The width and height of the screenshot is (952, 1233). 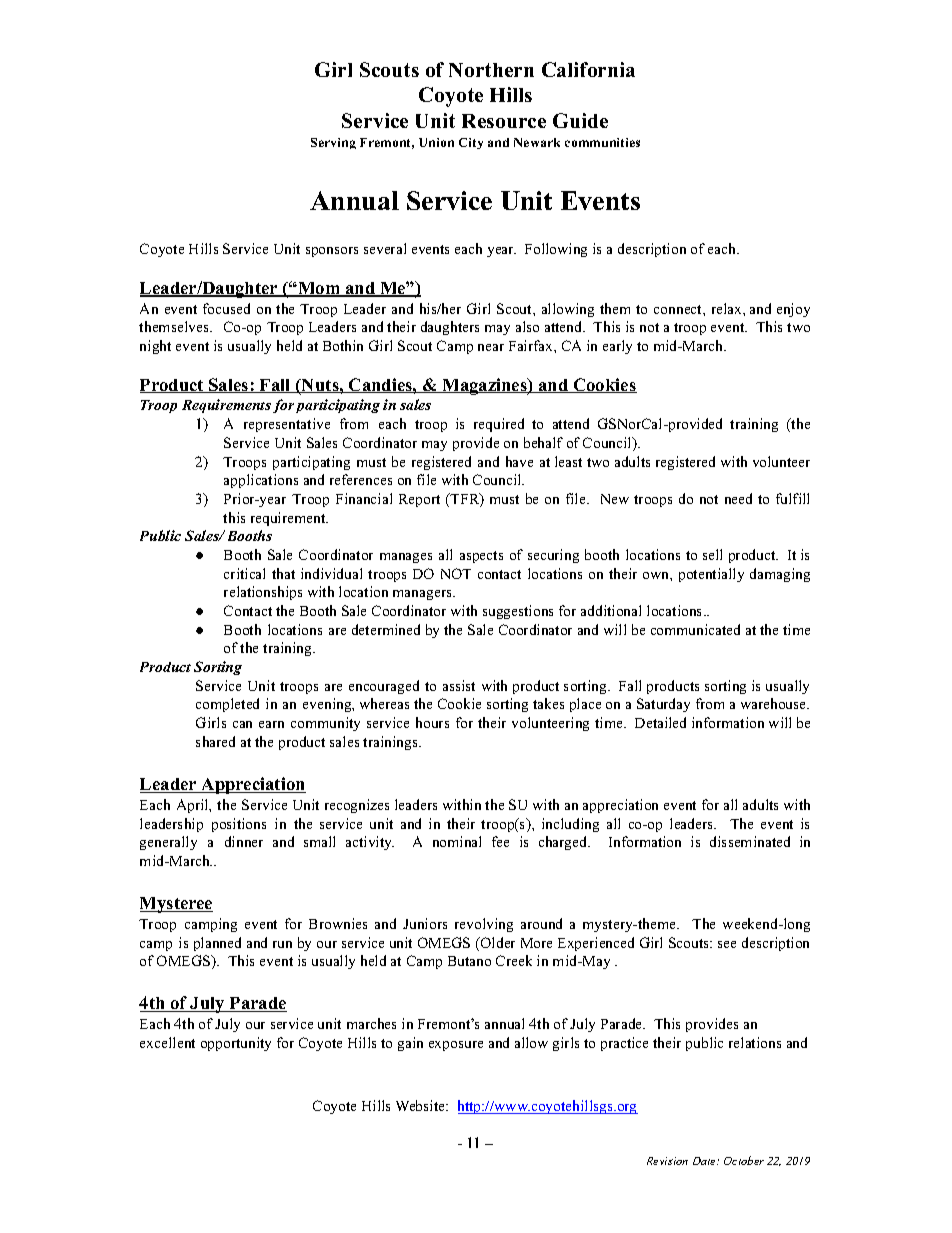 I want to click on Resource, so click(x=504, y=121).
